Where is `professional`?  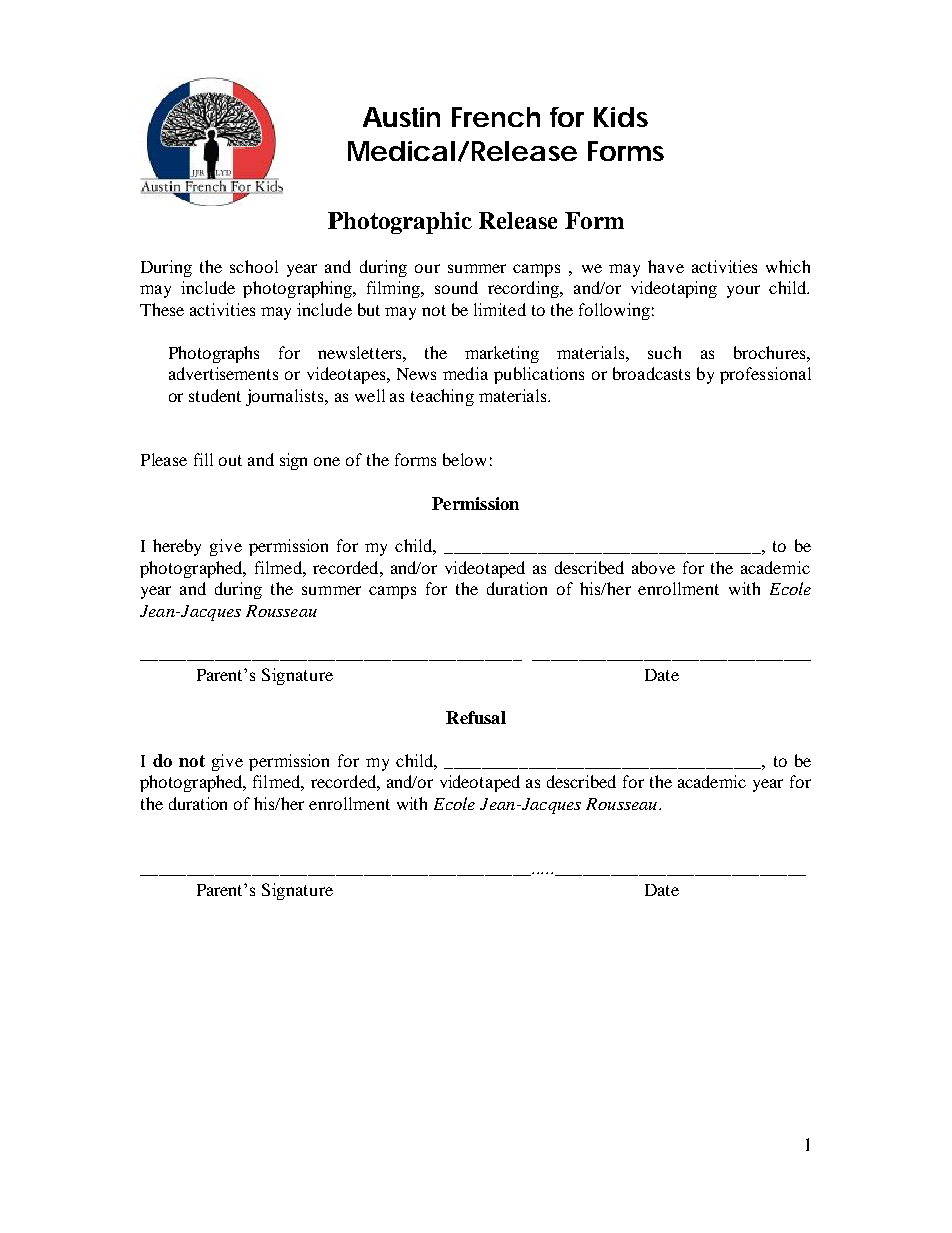
professional is located at coordinates (765, 375).
